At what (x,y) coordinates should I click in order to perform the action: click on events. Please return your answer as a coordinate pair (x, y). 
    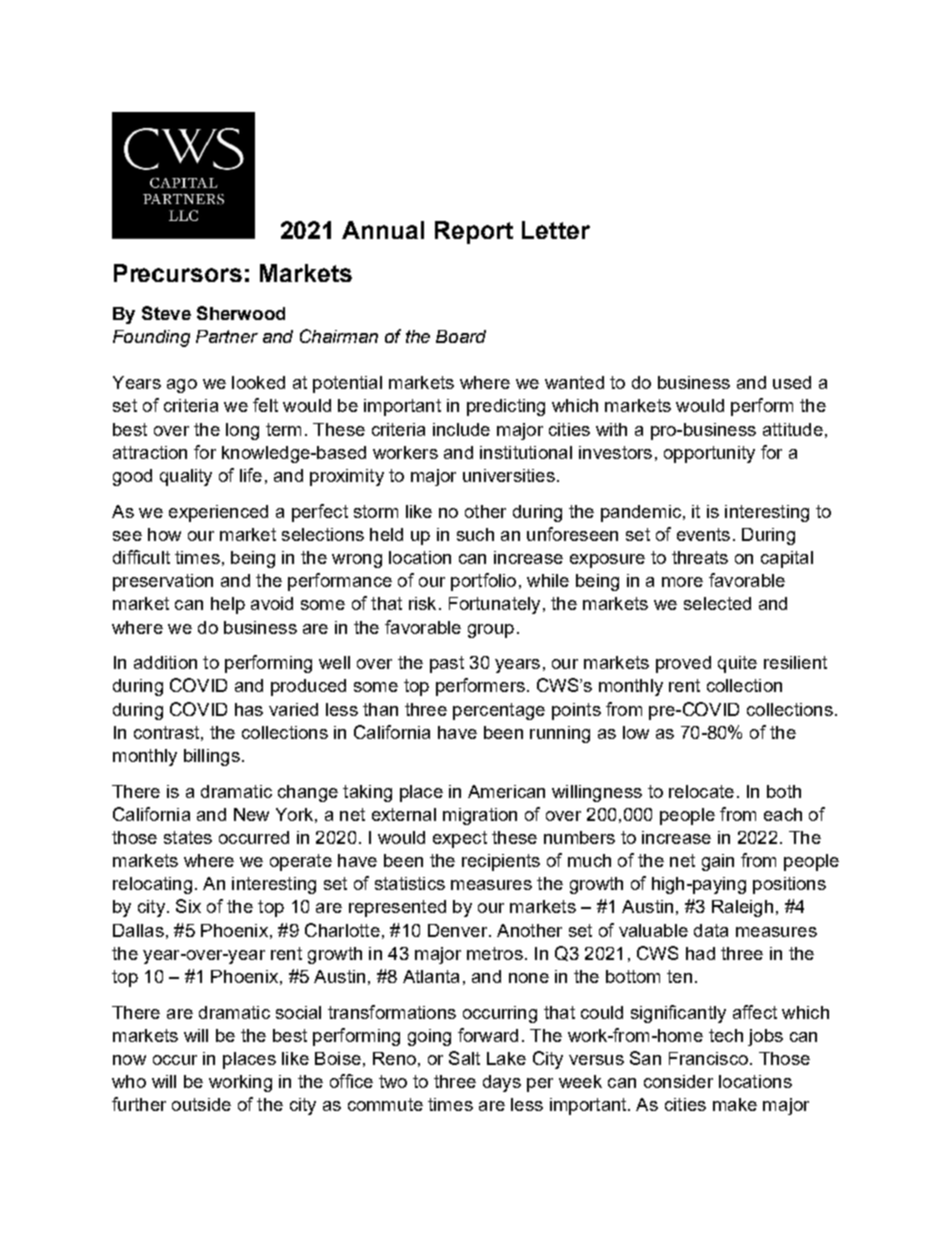
    Looking at the image, I should click on (703, 534).
